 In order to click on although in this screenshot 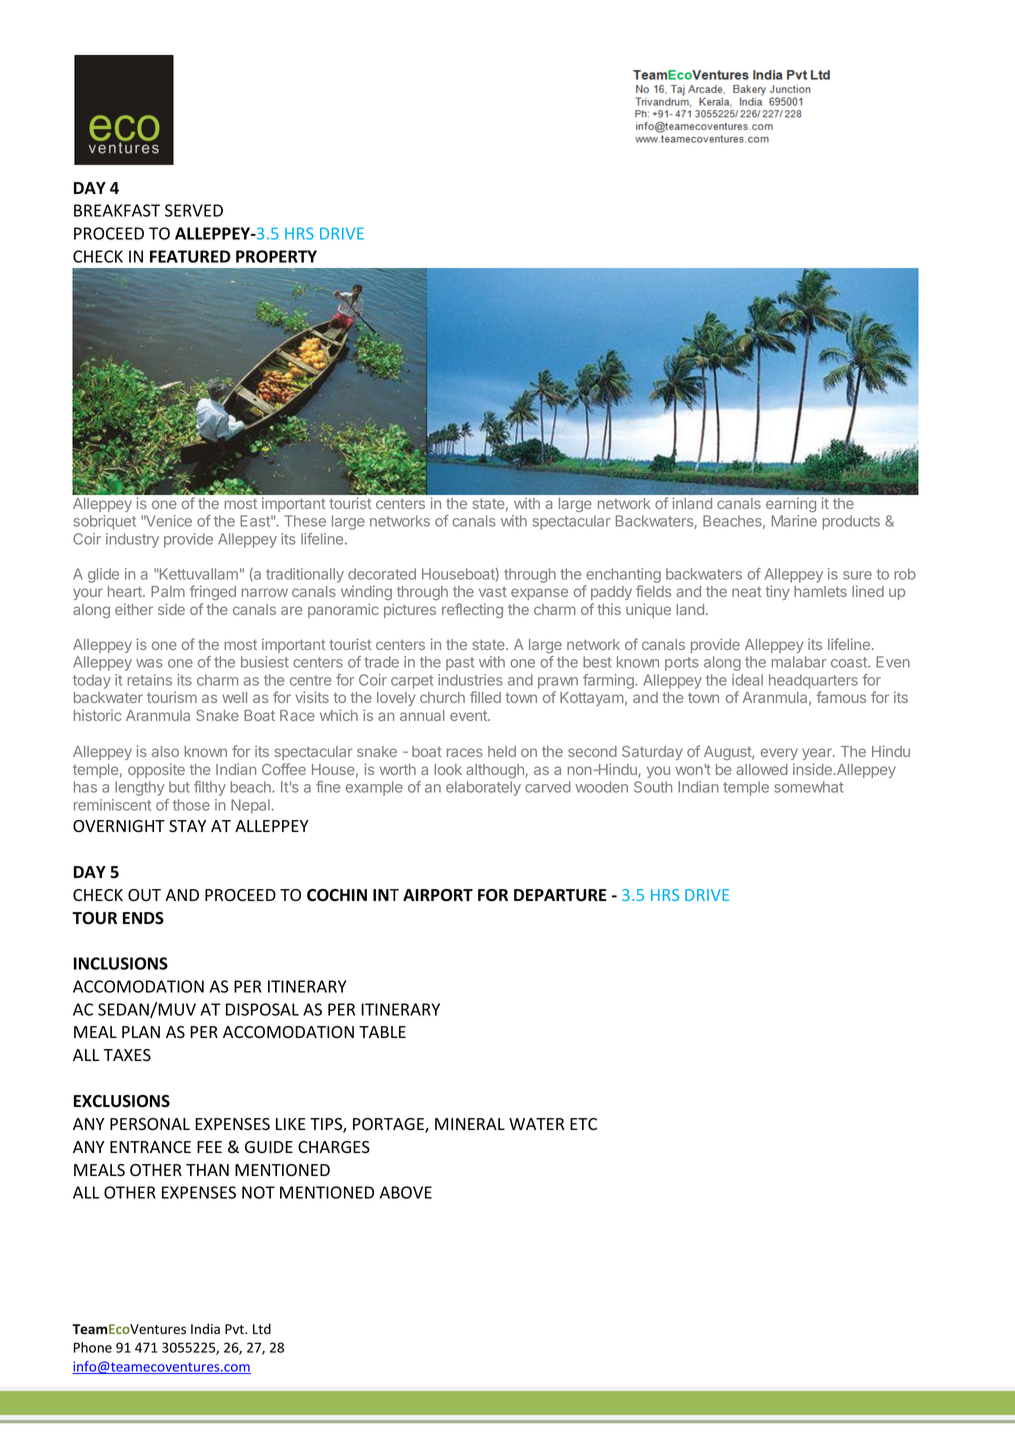, I will do `click(495, 771)`.
